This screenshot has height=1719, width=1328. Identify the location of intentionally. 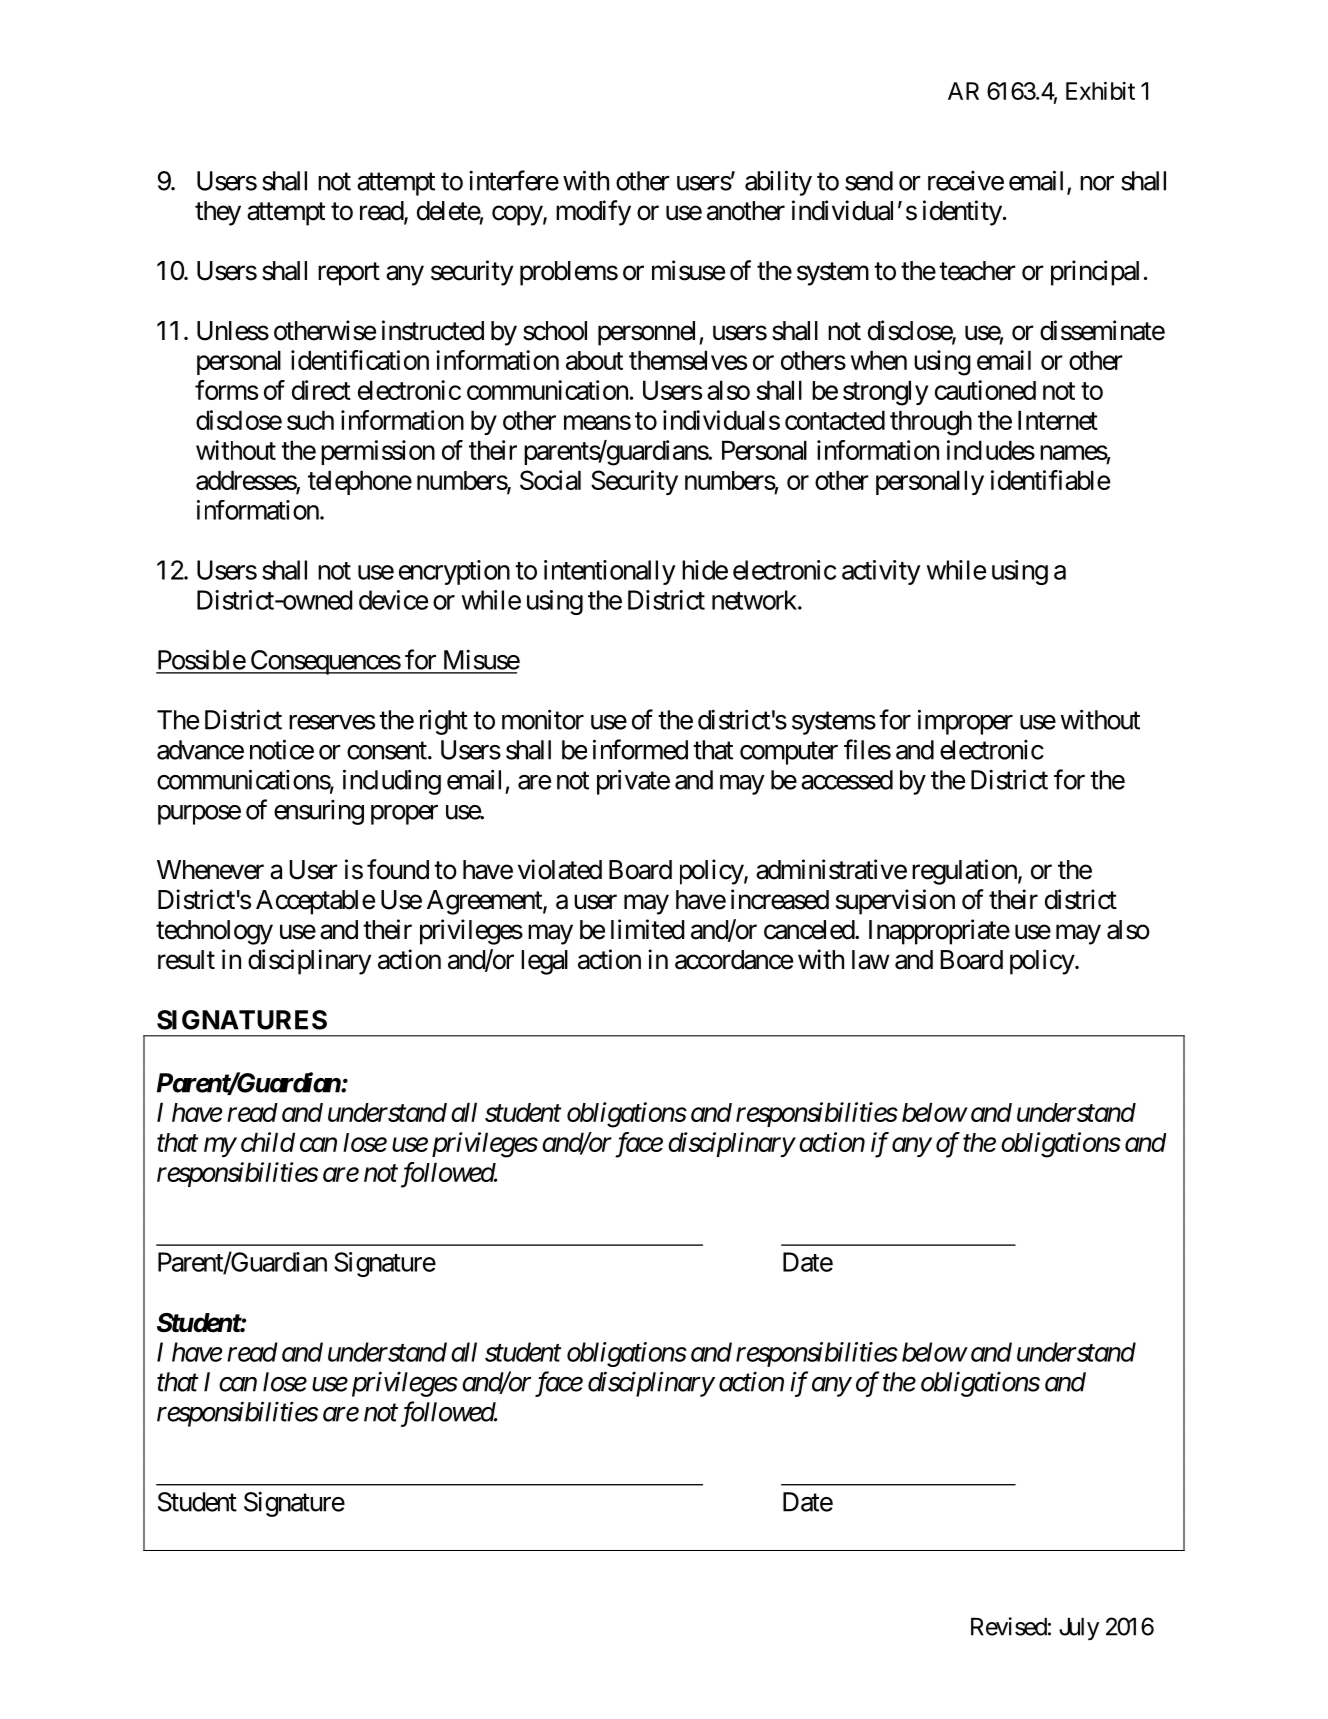
(610, 572).
